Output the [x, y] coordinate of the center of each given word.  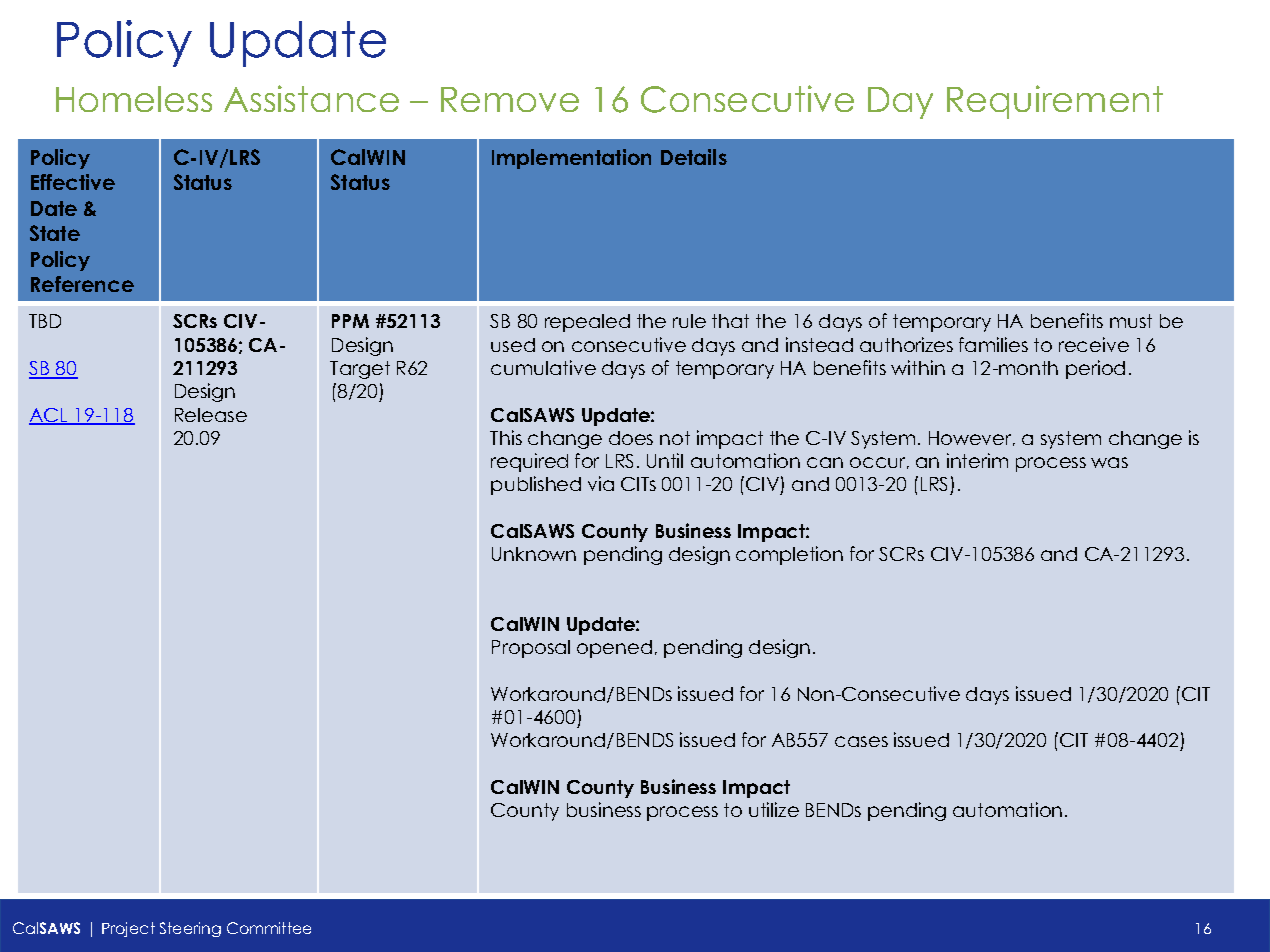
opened [614, 649]
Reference [82, 284]
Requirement [1055, 102]
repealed [587, 323]
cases [861, 741]
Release [211, 415]
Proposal [531, 649]
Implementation [571, 159]
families [993, 344]
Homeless [134, 99]
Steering [190, 929]
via [601, 483]
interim [977, 460]
